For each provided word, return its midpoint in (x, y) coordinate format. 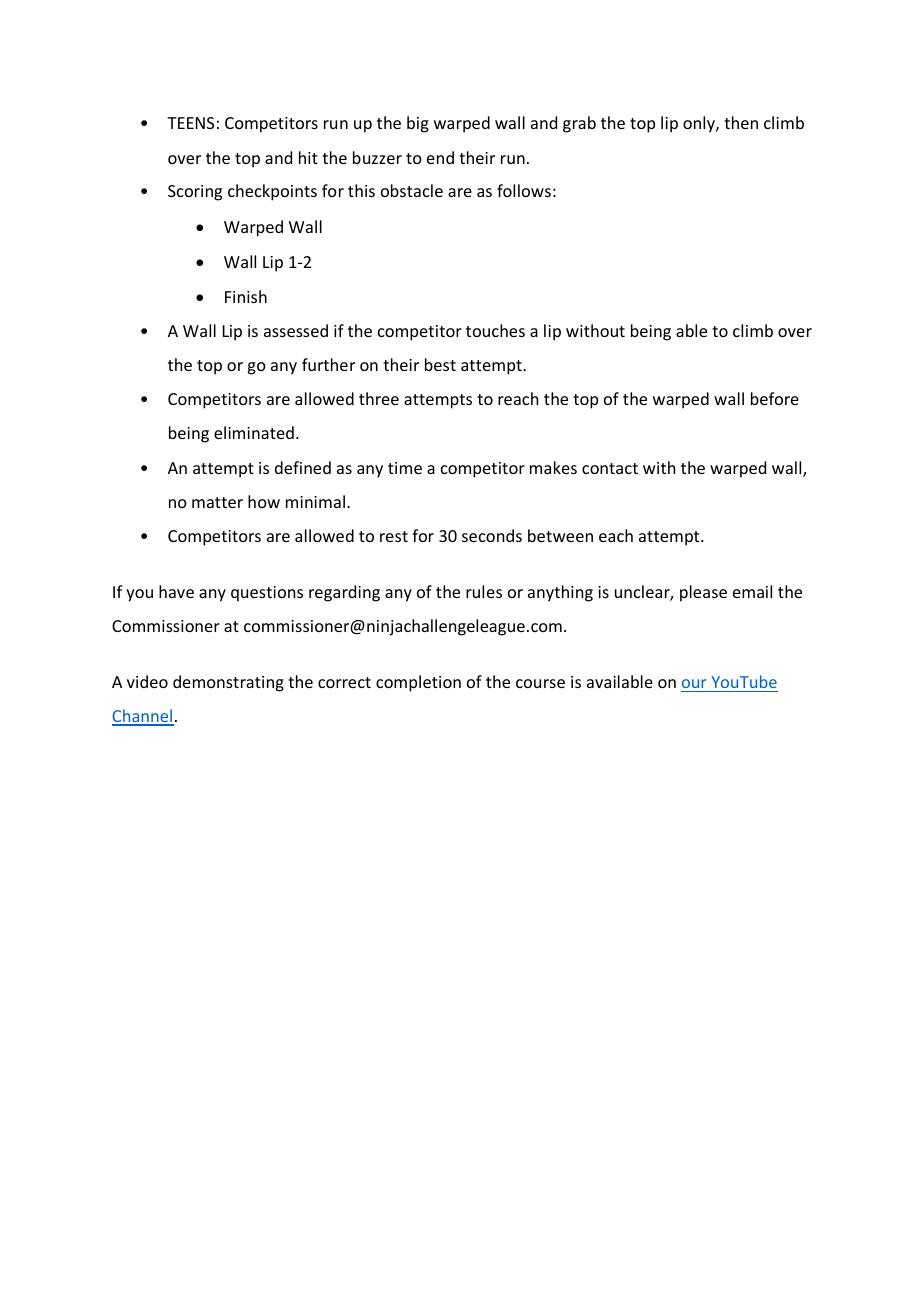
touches (495, 330)
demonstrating (228, 683)
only (700, 124)
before (775, 398)
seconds (492, 535)
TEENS (190, 123)
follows (524, 190)
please (703, 593)
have (176, 591)
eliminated (254, 432)
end (440, 157)
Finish (246, 296)
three (379, 398)
